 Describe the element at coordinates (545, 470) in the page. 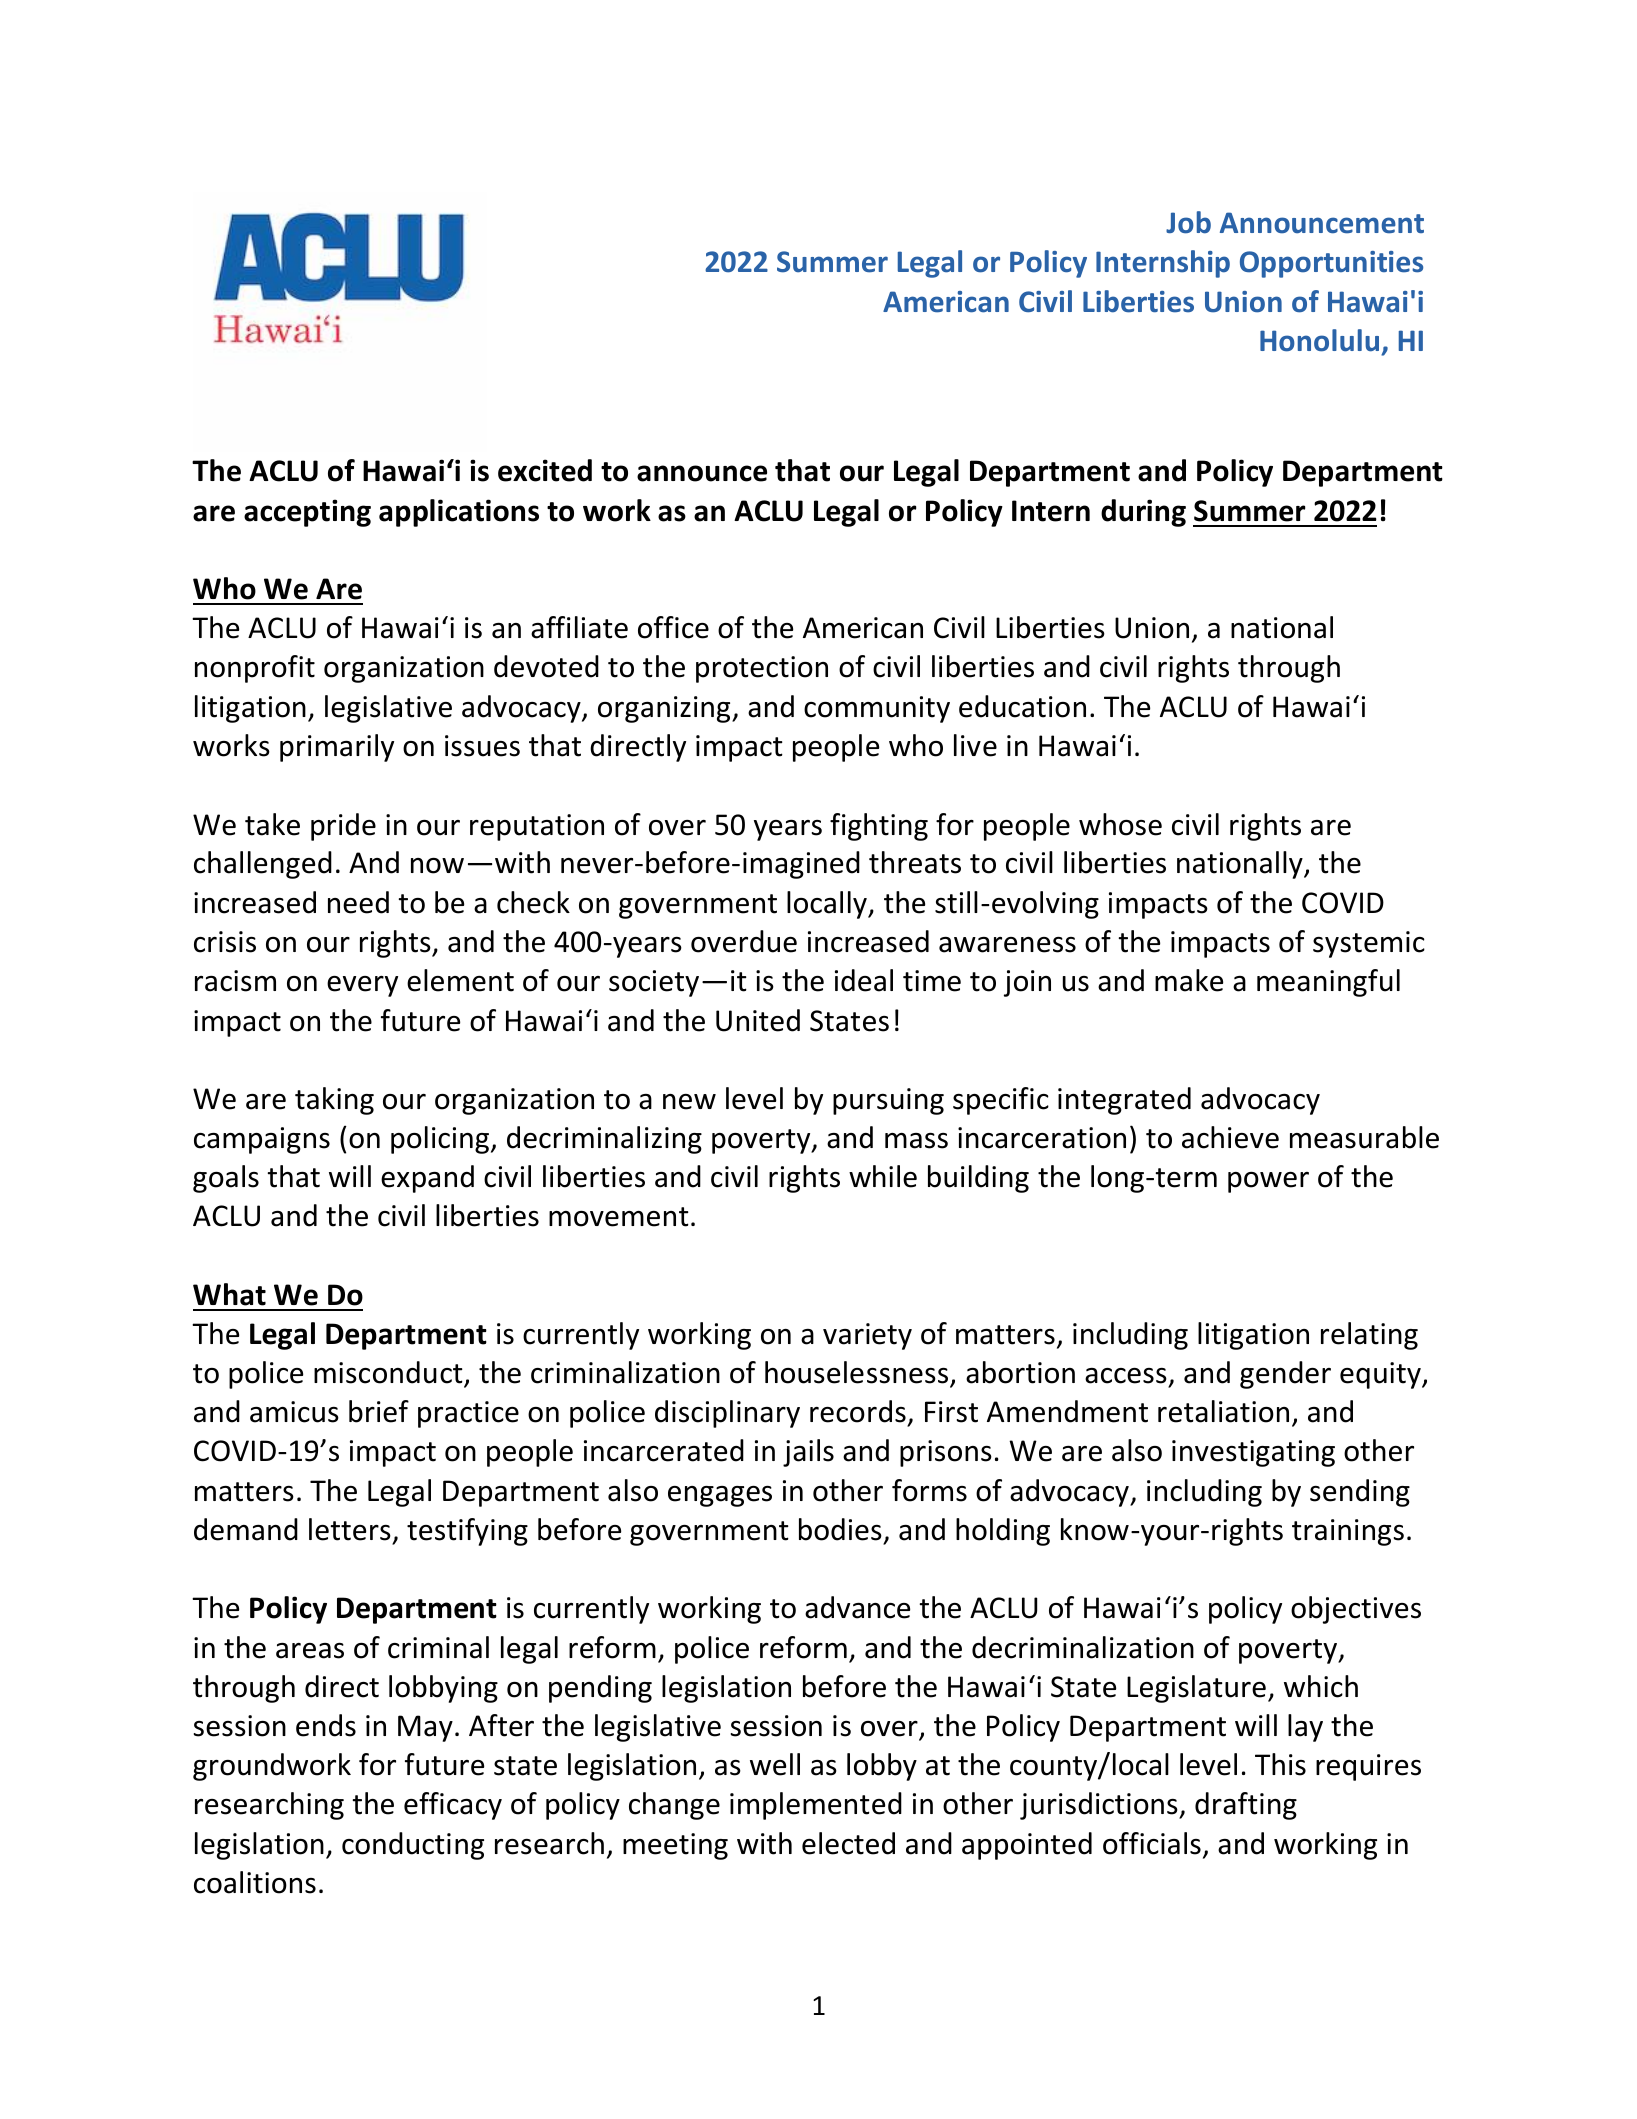

I see `excited` at that location.
